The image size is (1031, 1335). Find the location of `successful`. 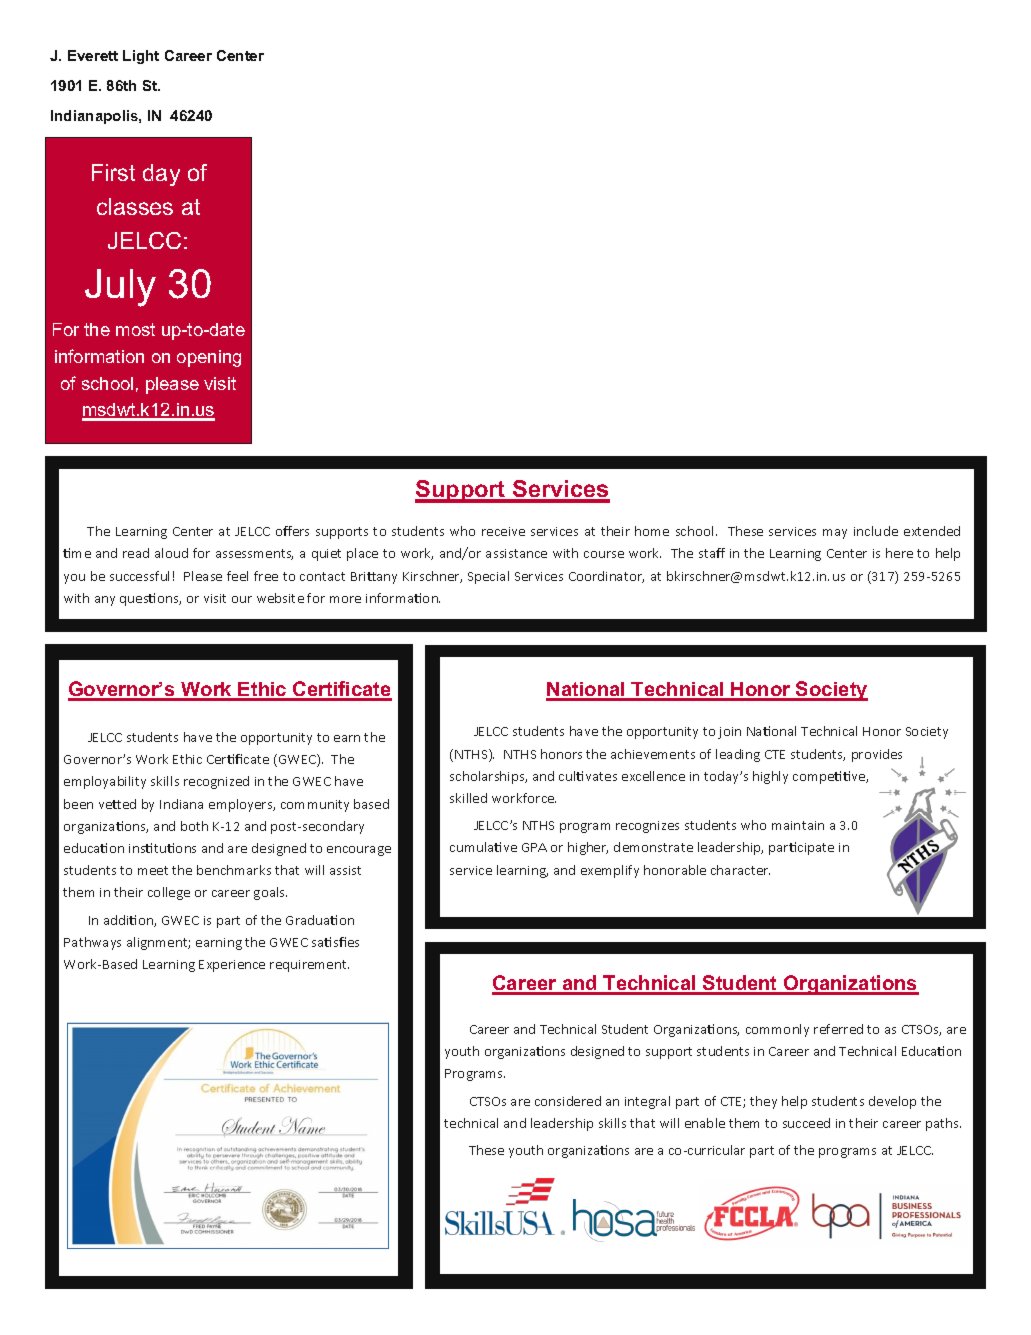

successful is located at coordinates (139, 576).
